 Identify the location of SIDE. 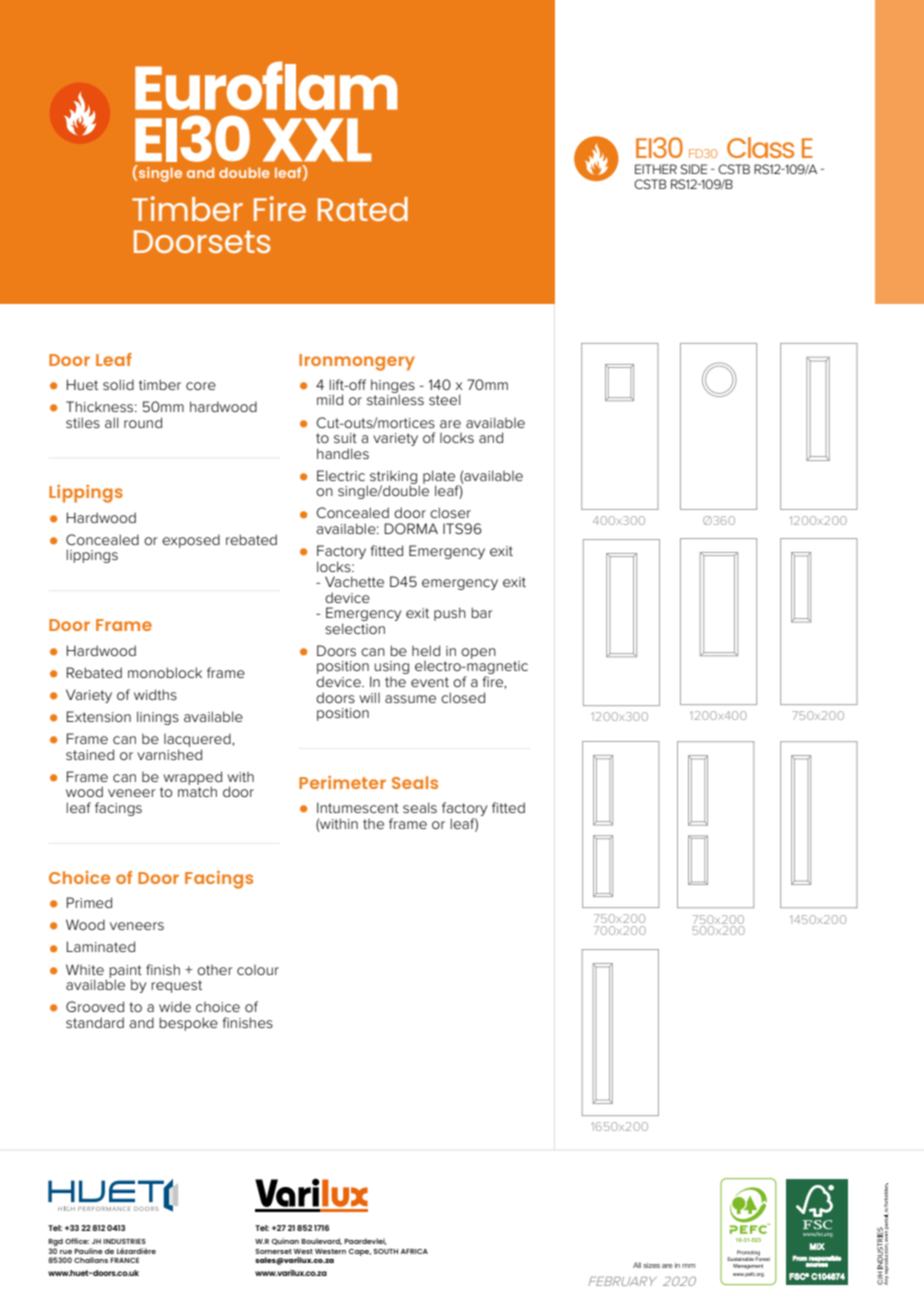
(693, 169).
